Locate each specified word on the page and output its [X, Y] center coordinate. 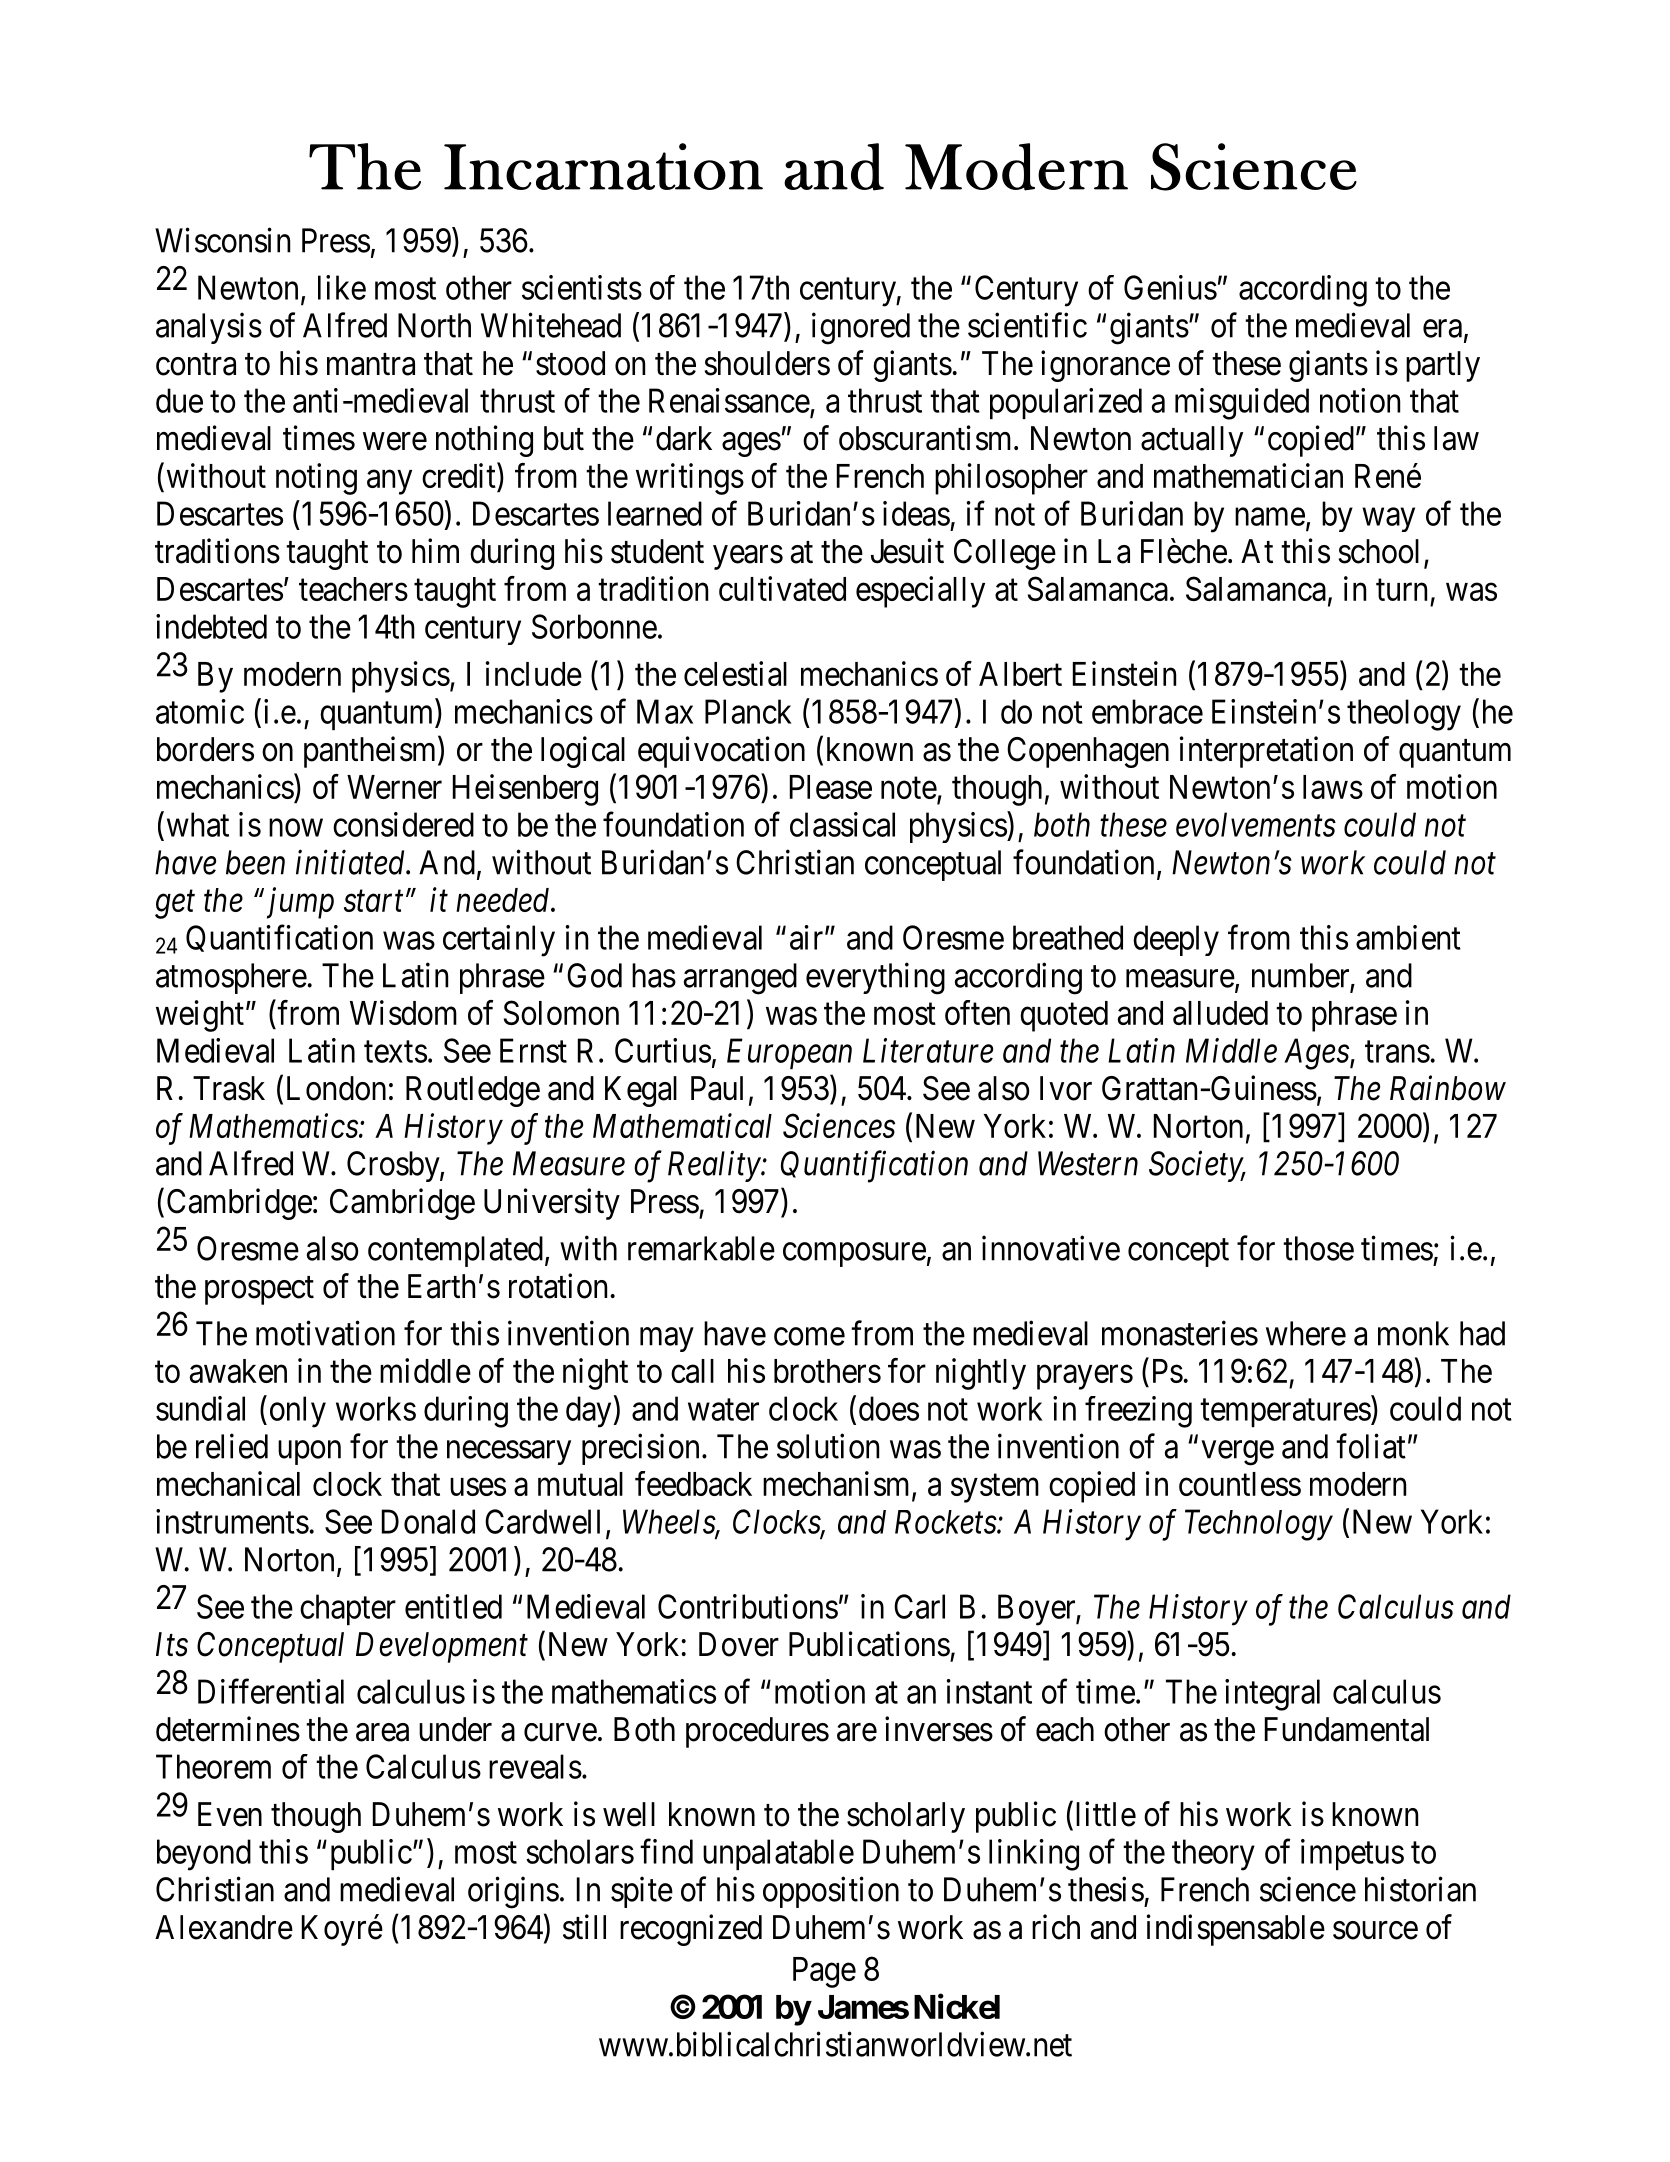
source [1375, 1930]
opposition [831, 1892]
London [336, 1088]
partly [1443, 366]
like [342, 287]
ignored [861, 328]
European [789, 1054]
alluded [1220, 1013]
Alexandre [224, 1927]
